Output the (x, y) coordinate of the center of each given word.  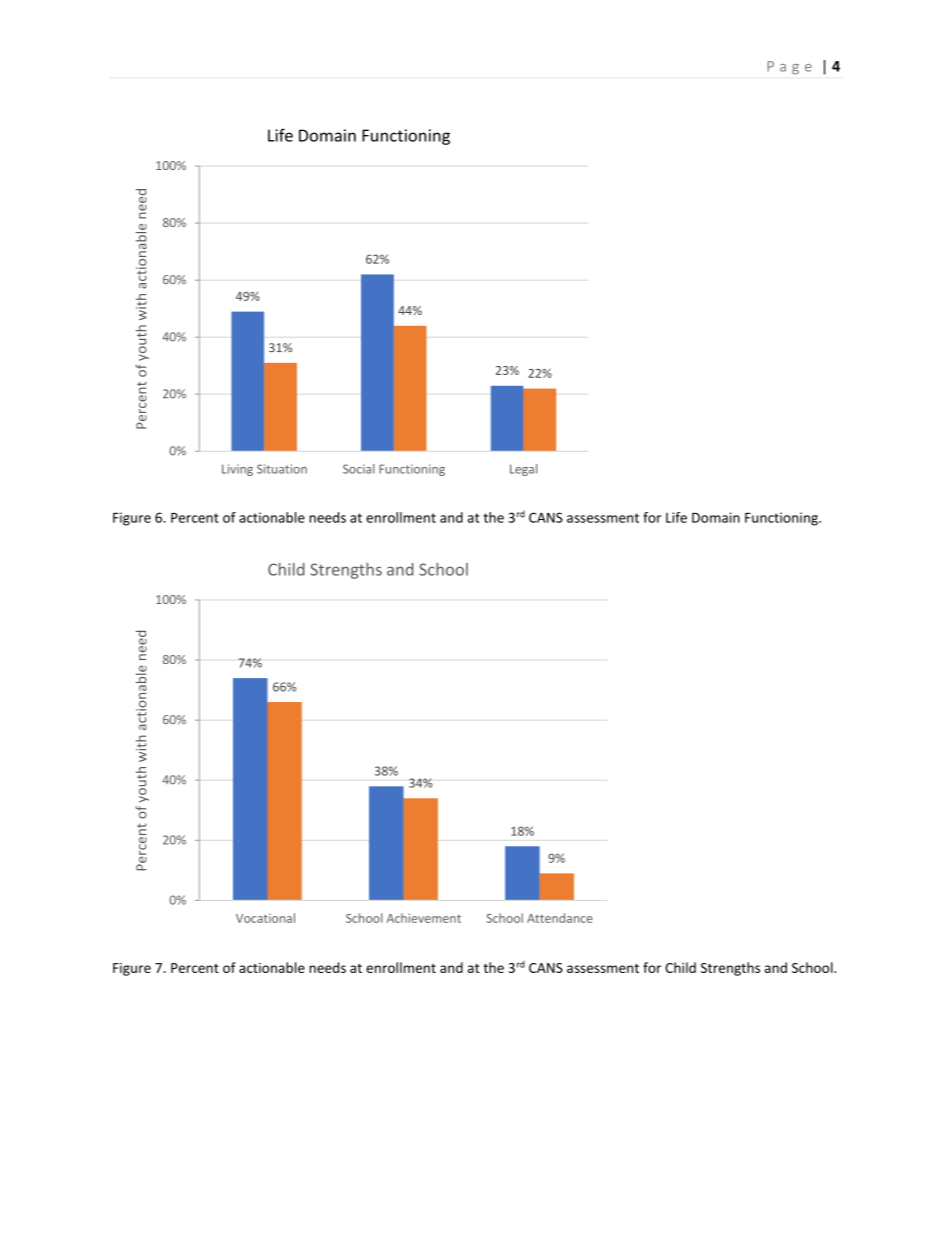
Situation (282, 469)
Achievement (424, 918)
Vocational (265, 918)
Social (359, 469)
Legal (523, 470)
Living (237, 470)
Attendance (560, 918)
